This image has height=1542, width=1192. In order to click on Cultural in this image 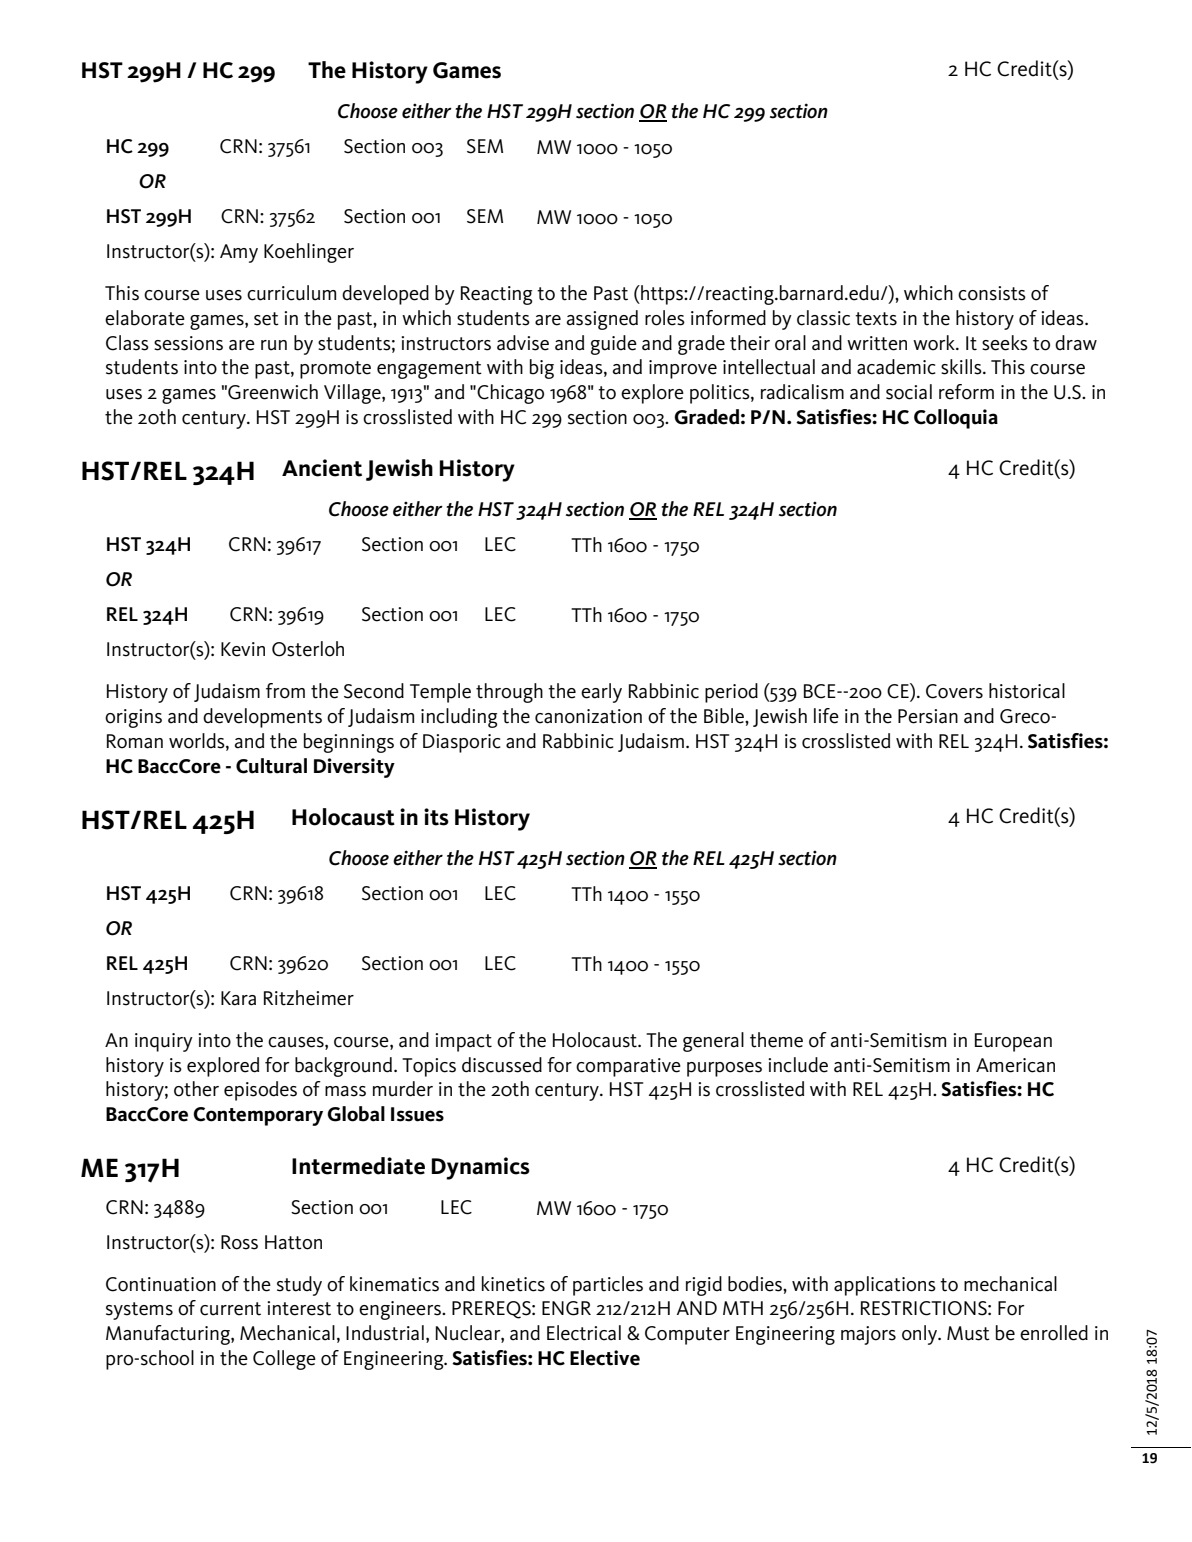, I will do `click(271, 766)`.
